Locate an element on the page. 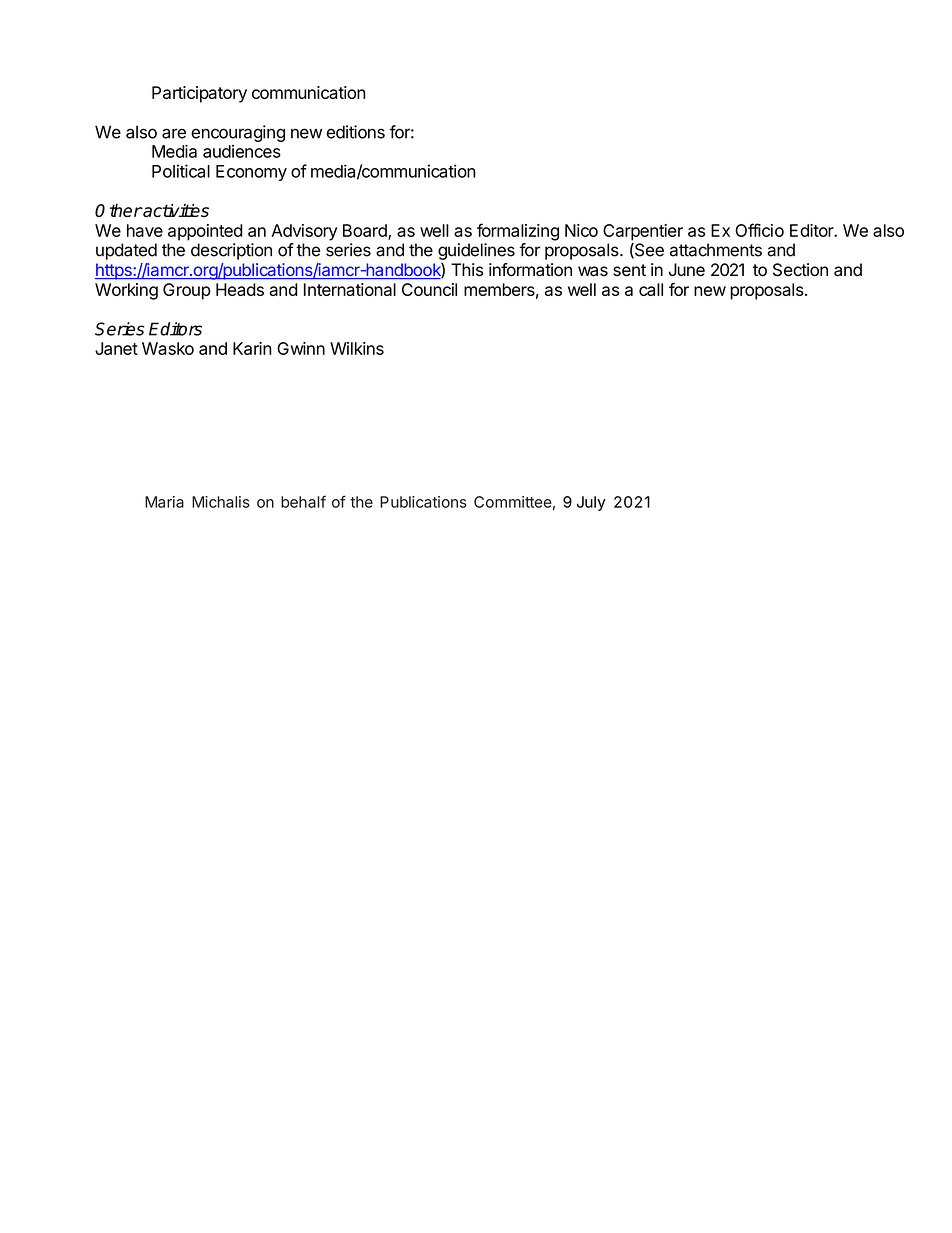  July is located at coordinates (591, 503).
